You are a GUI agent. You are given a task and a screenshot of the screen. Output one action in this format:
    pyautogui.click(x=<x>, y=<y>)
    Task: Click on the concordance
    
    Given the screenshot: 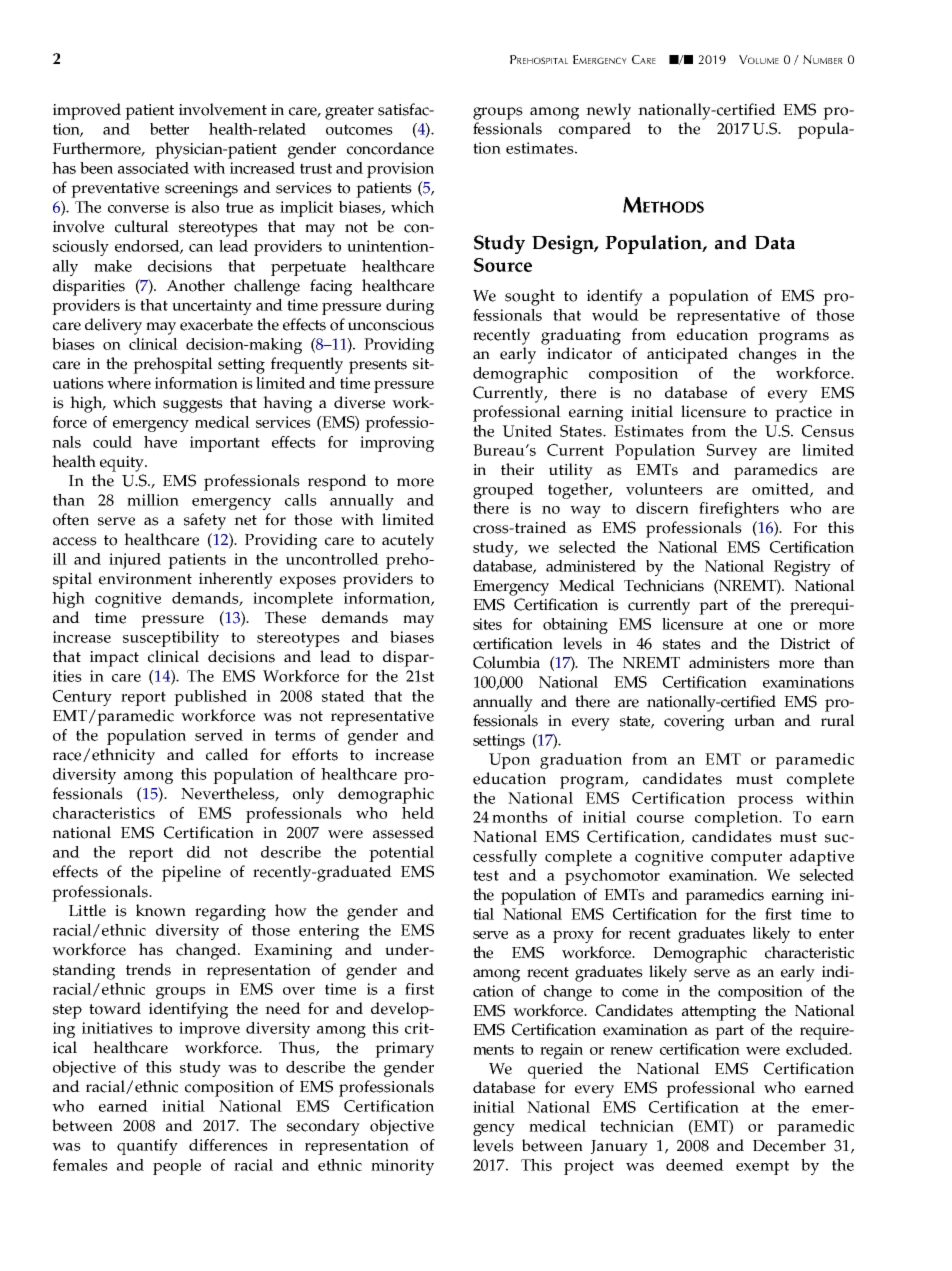 What is the action you would take?
    pyautogui.click(x=390, y=148)
